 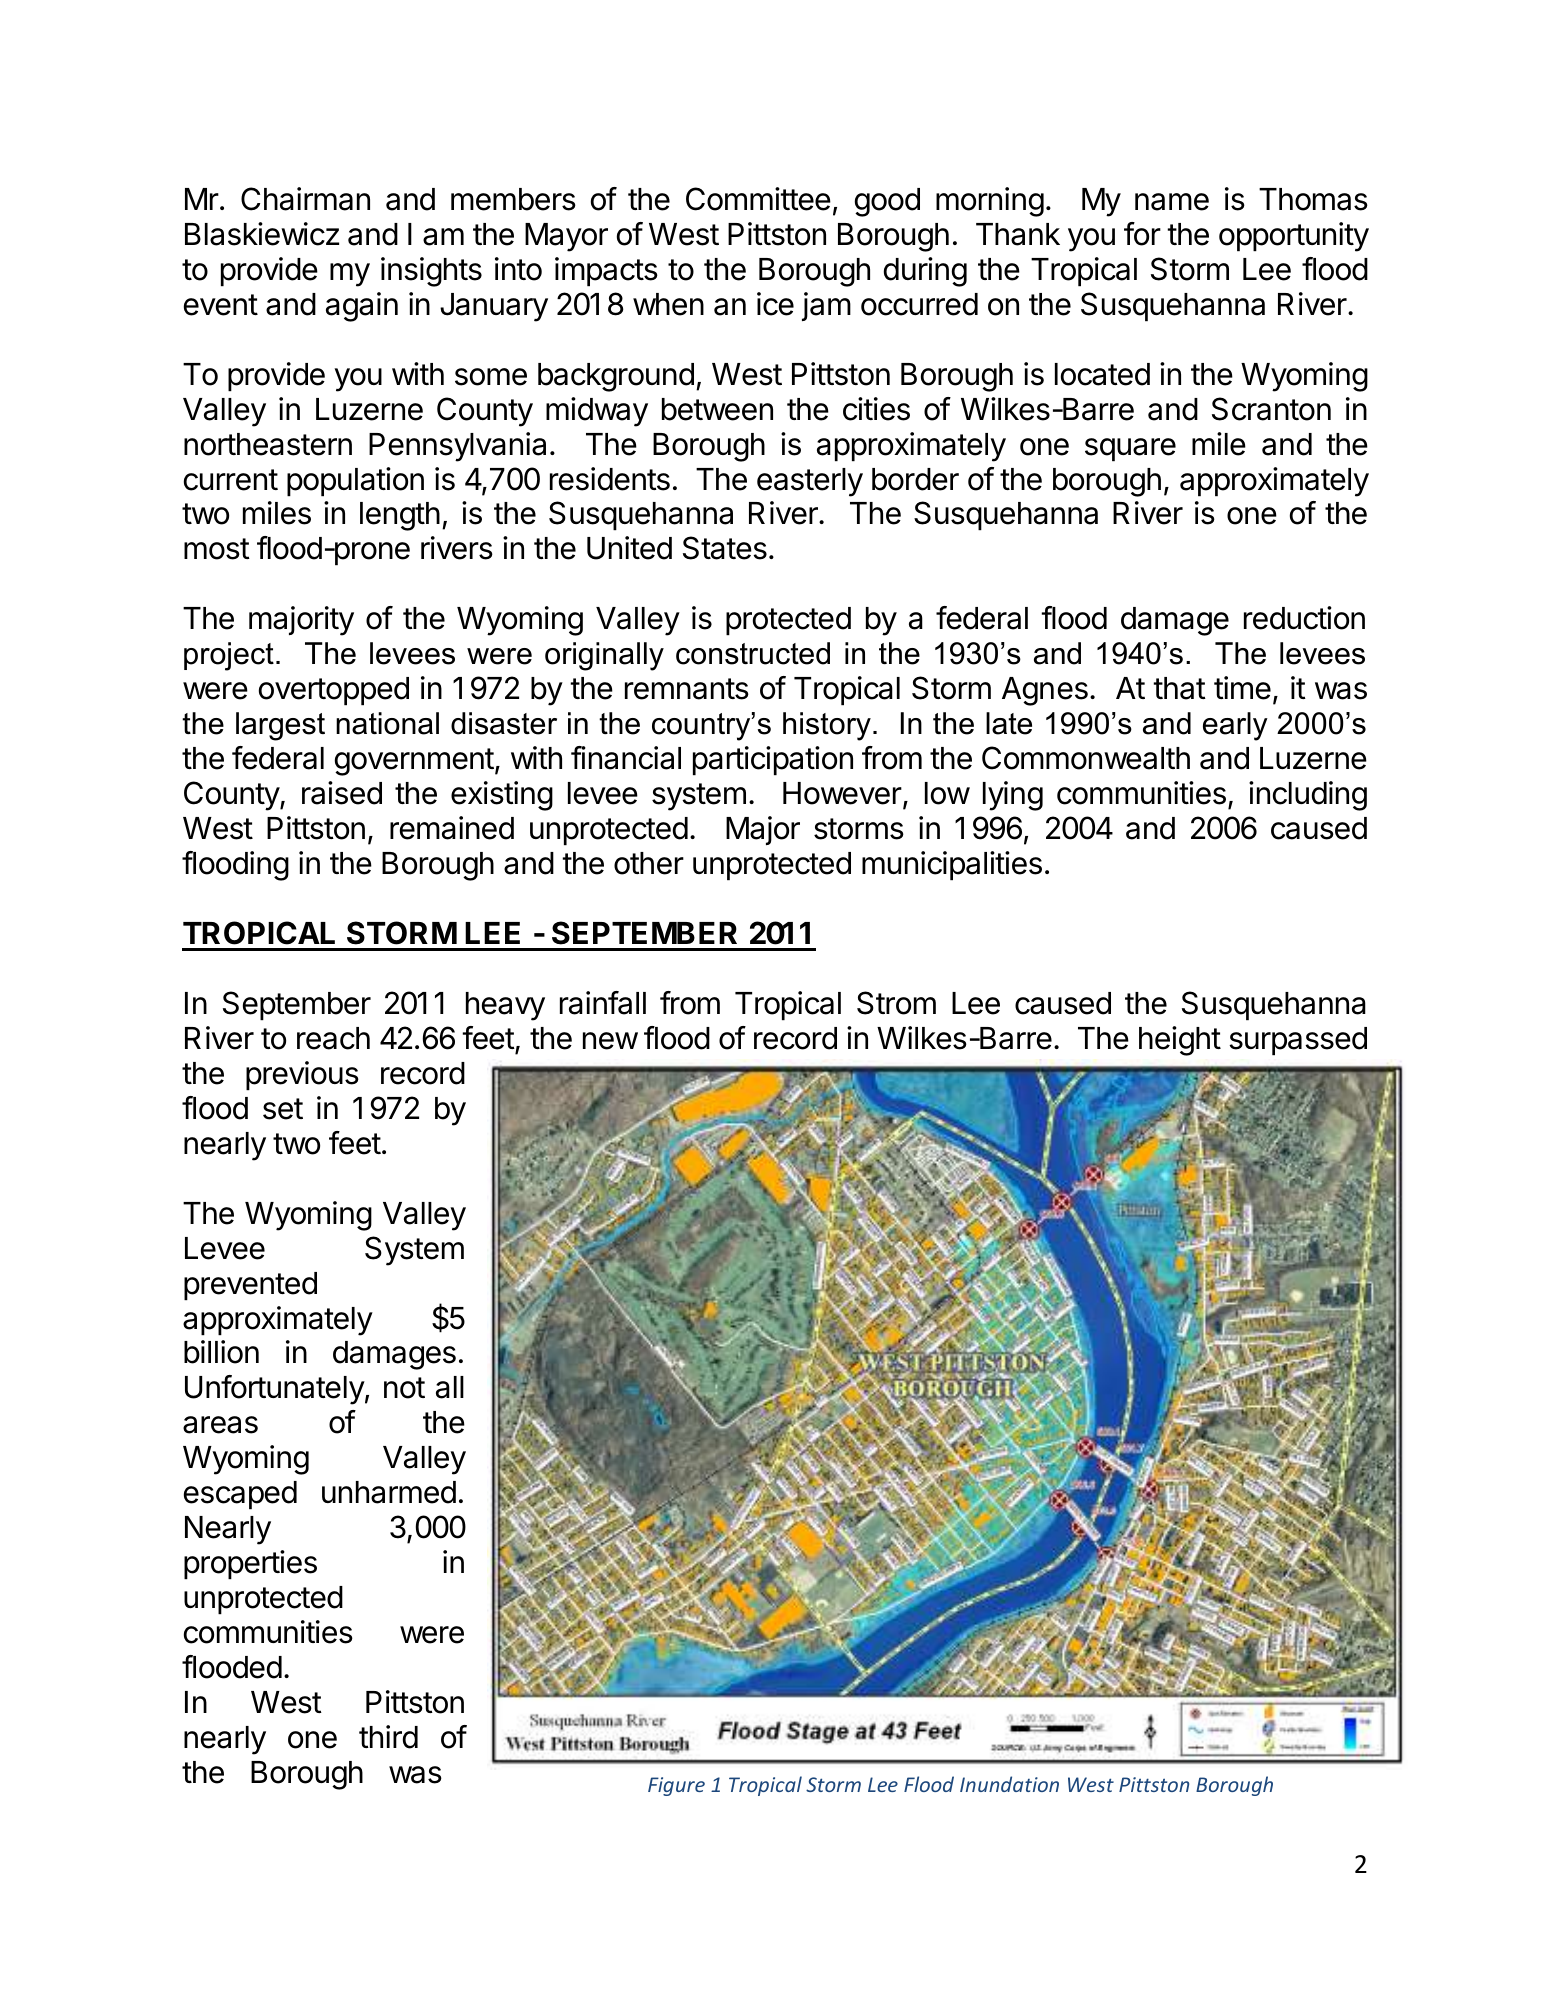 What do you see at coordinates (387, 723) in the screenshot?
I see `national` at bounding box center [387, 723].
